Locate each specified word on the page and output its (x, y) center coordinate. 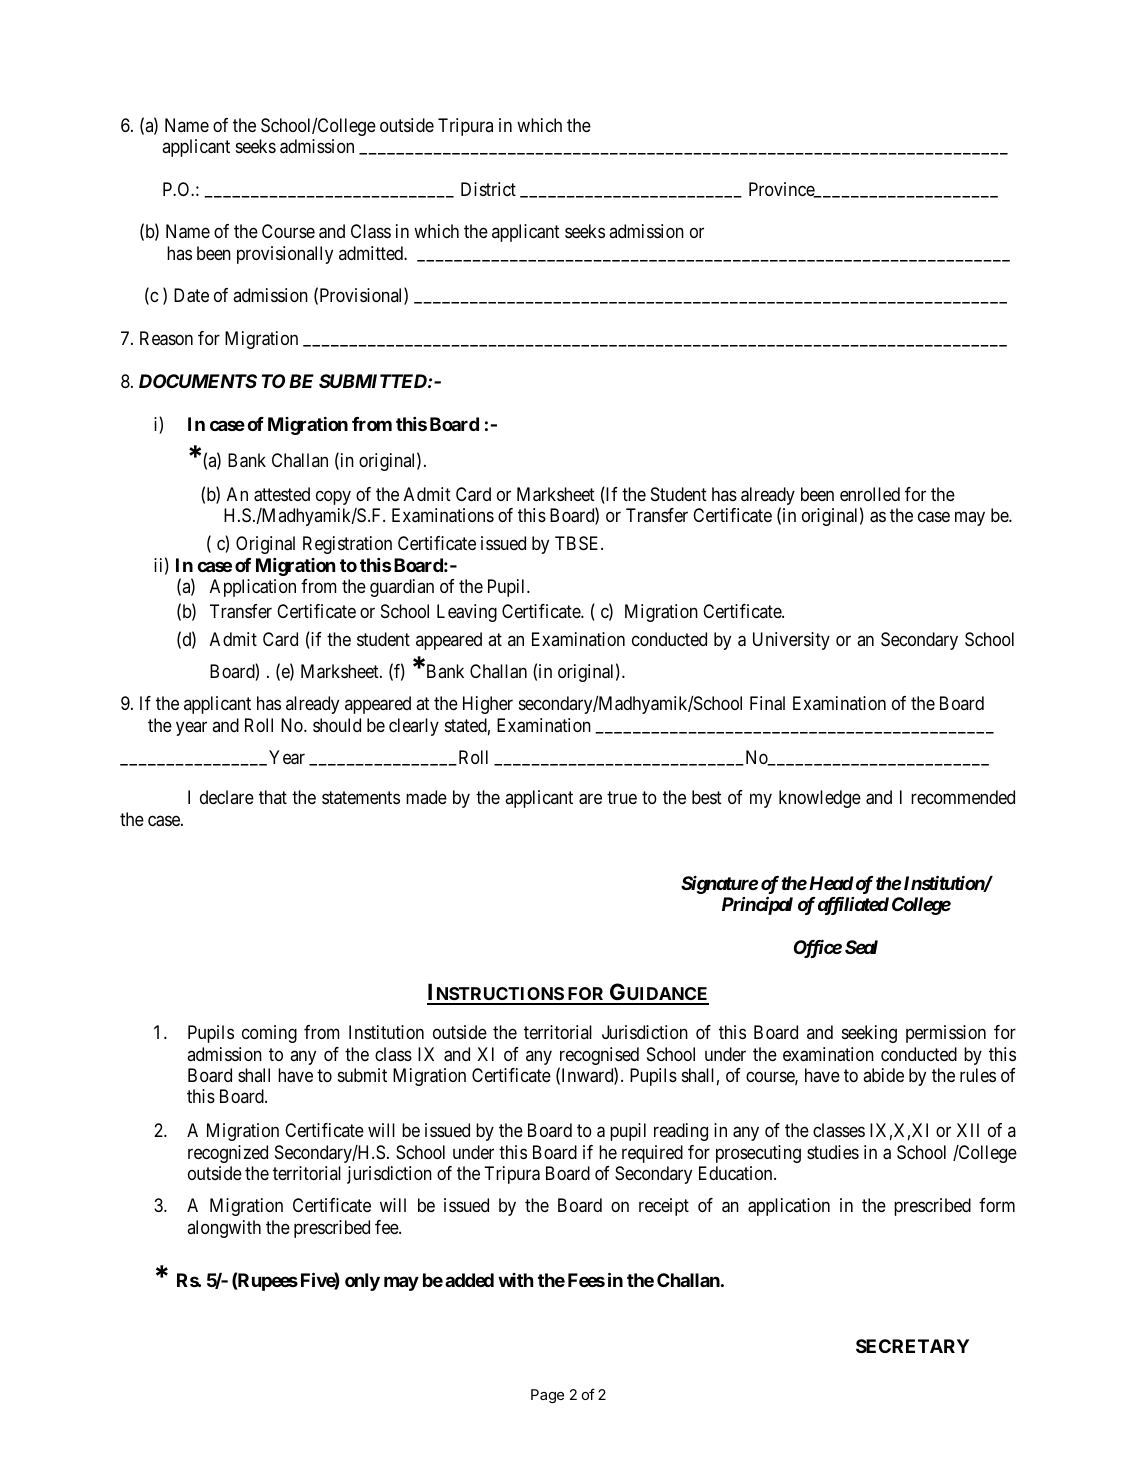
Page (547, 1396)
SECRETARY (912, 1346)
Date (191, 295)
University (791, 641)
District (488, 189)
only (362, 1282)
